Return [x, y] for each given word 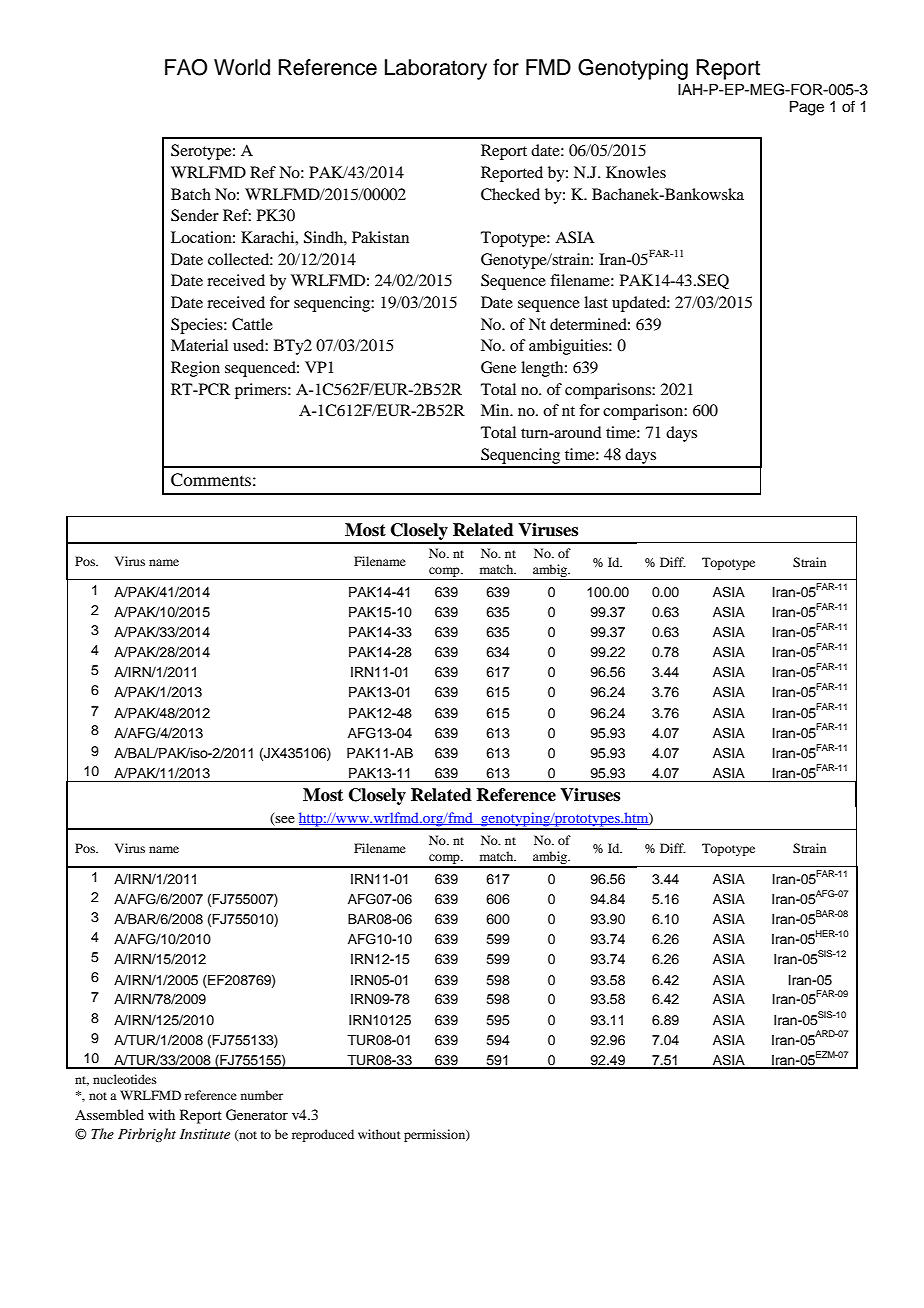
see [284, 821]
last [596, 302]
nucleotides [125, 1079]
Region [195, 369]
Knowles [636, 172]
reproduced [323, 1135]
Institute [205, 1134]
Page [807, 108]
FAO [186, 67]
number [262, 1095]
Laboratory [436, 69]
